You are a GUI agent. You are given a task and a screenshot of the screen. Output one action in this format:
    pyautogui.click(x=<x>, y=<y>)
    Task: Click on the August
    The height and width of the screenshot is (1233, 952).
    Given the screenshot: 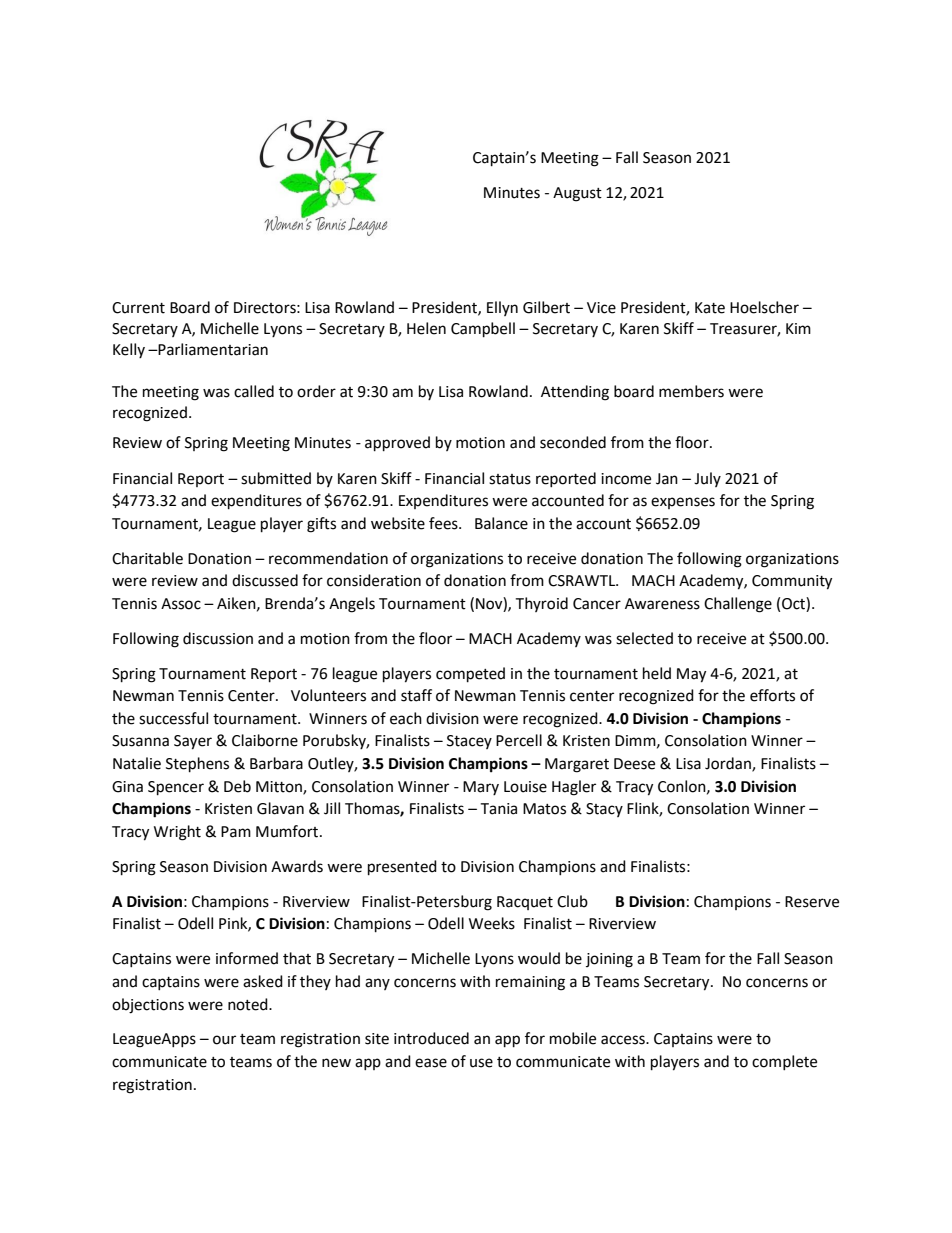 What is the action you would take?
    pyautogui.click(x=577, y=194)
